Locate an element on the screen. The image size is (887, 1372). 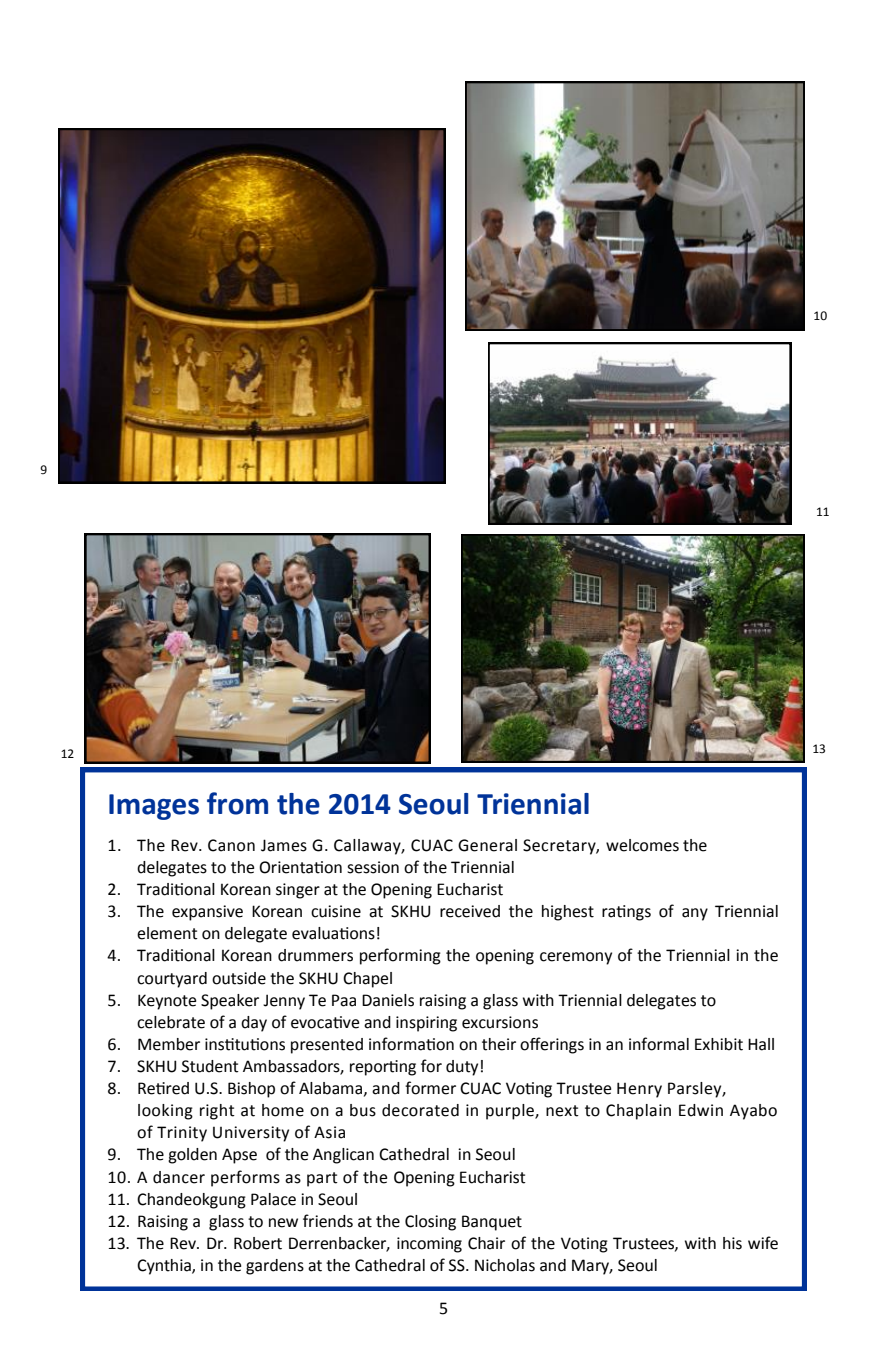
inspiring is located at coordinates (426, 1024).
